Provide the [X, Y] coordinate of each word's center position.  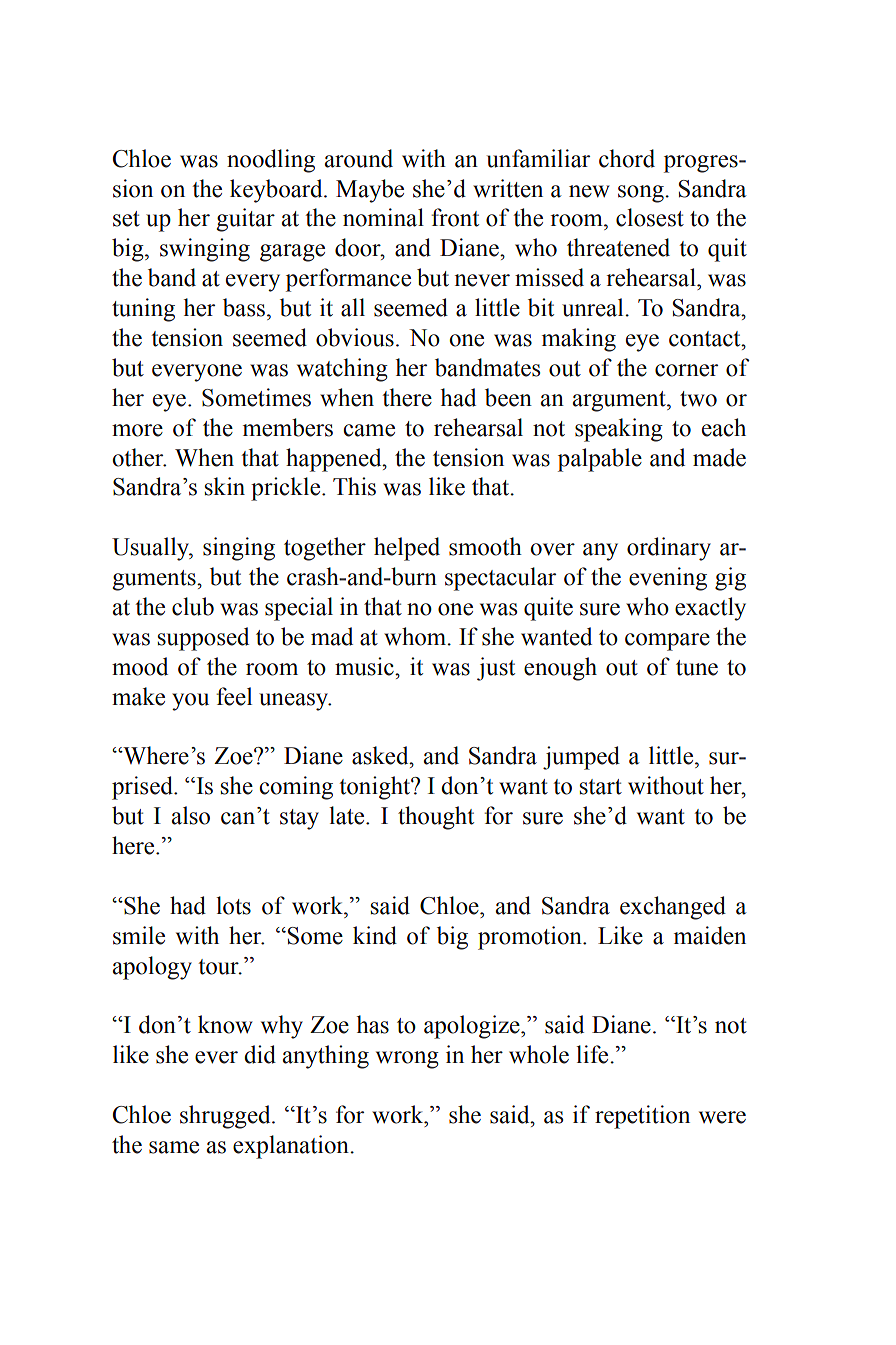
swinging [205, 250]
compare [667, 642]
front [455, 217]
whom [416, 636]
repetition [642, 1117]
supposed [203, 639]
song [642, 194]
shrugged [226, 1117]
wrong [407, 1060]
